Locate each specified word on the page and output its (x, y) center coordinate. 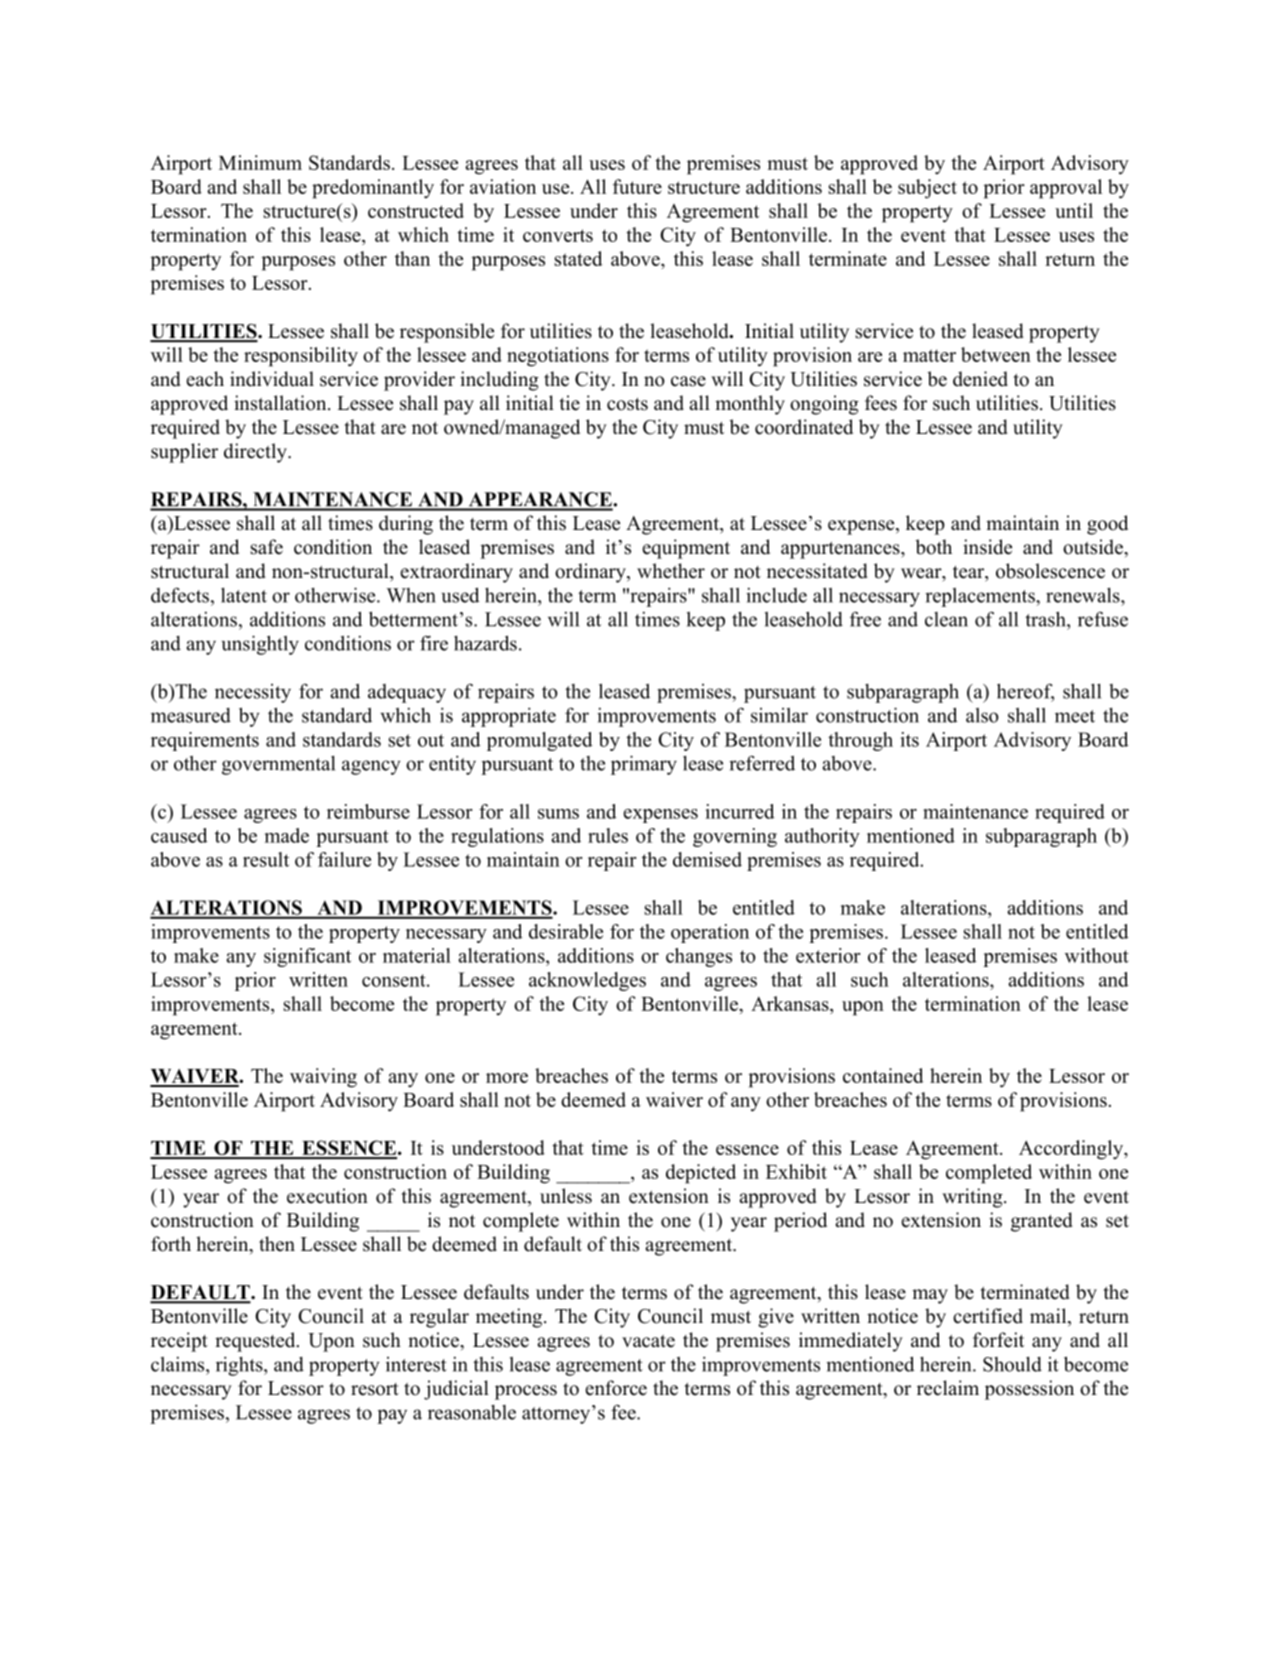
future (637, 186)
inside (987, 547)
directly (256, 453)
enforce (616, 1388)
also (982, 715)
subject (927, 189)
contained (883, 1075)
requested (256, 1342)
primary (644, 765)
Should (1012, 1364)
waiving (323, 1078)
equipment (686, 549)
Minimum (260, 162)
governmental (278, 765)
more (507, 1078)
